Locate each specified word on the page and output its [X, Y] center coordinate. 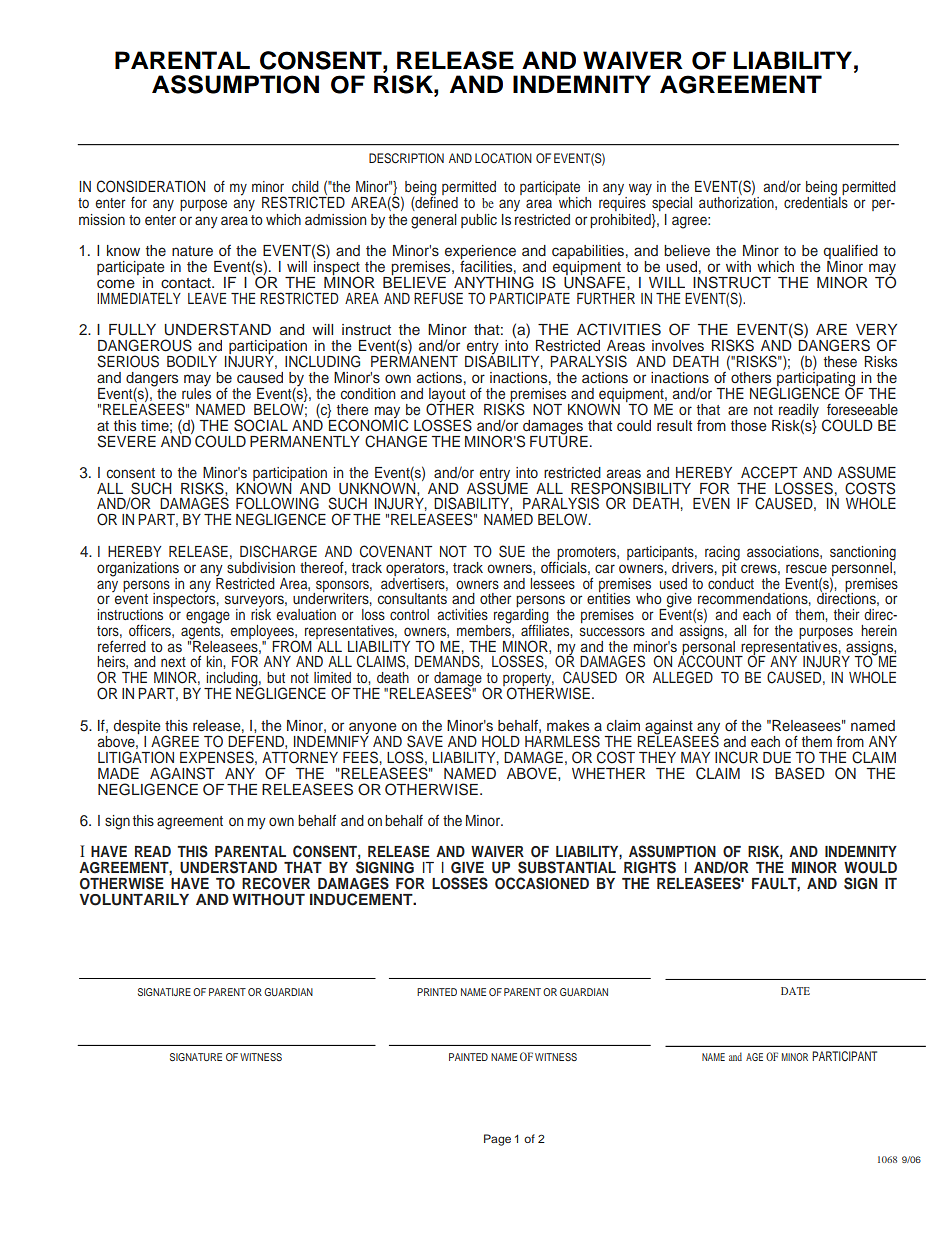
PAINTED [468, 1057]
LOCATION [503, 158]
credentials [816, 201]
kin [215, 661]
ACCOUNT [710, 661]
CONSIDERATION [151, 186]
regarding [521, 617]
